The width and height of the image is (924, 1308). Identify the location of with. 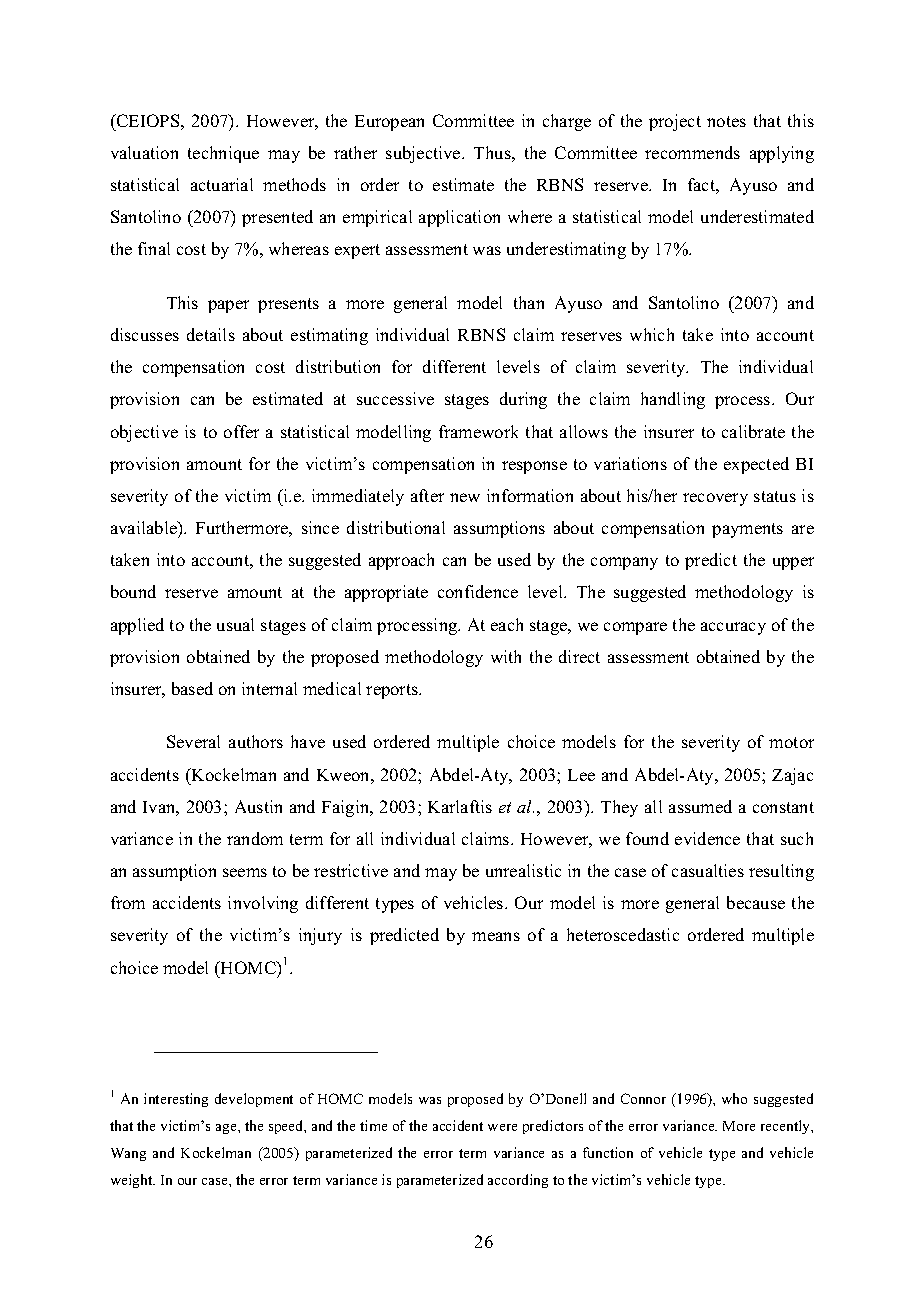
(506, 656).
